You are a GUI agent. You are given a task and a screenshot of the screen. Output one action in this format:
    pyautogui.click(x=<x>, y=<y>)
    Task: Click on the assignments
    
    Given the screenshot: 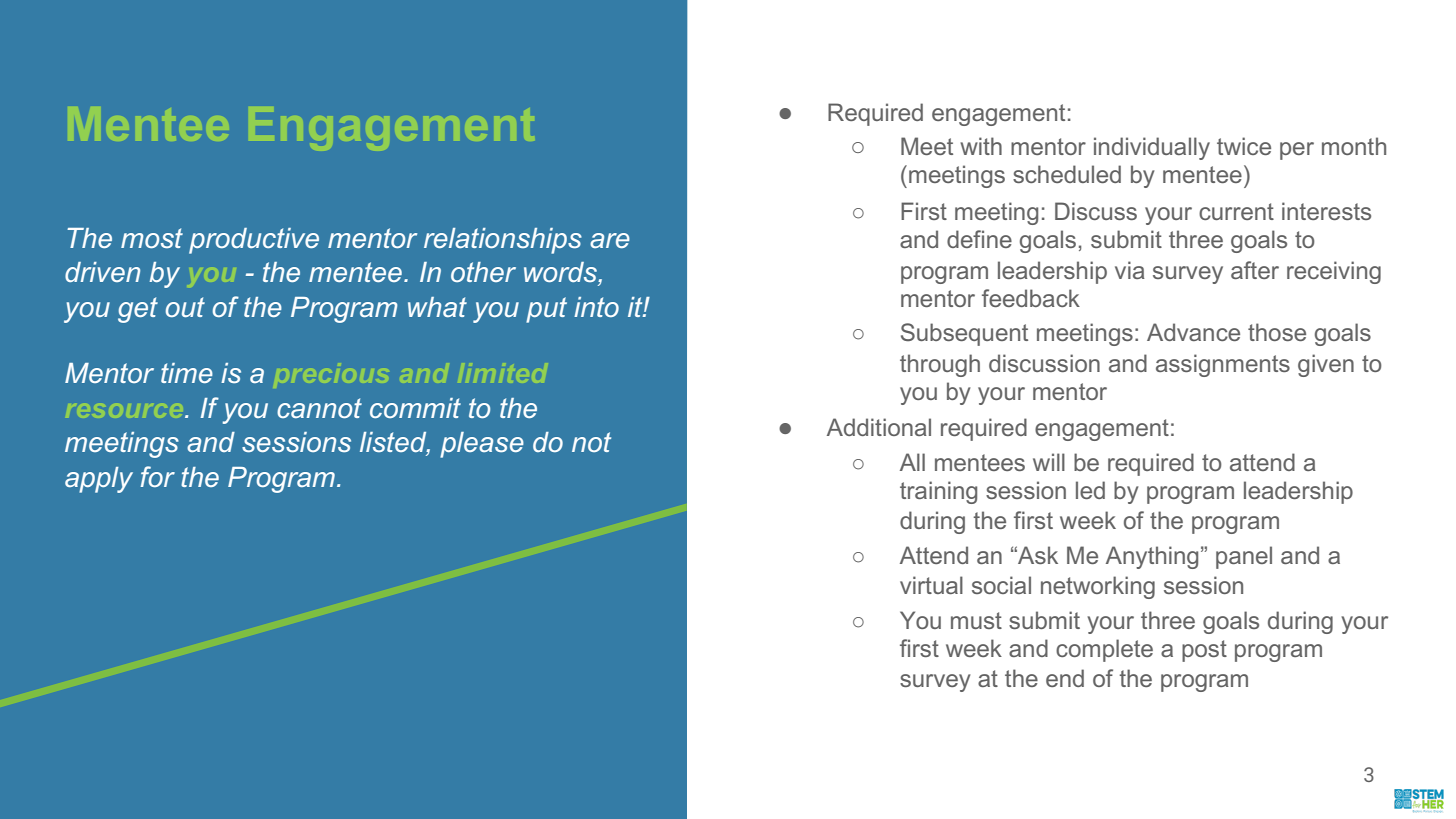 What is the action you would take?
    pyautogui.click(x=1223, y=365)
